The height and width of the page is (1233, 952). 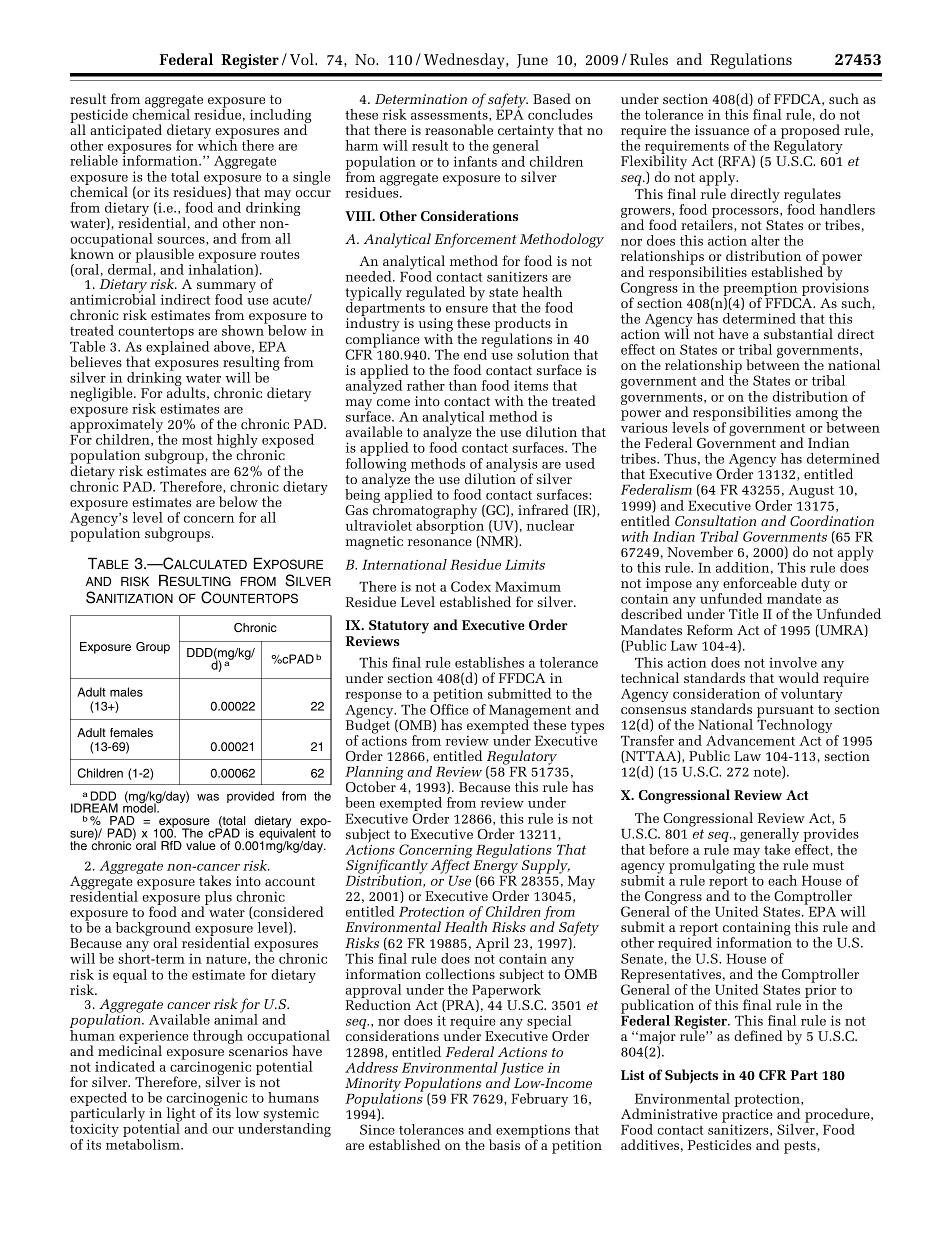 What do you see at coordinates (181, 1115) in the page?
I see `light` at bounding box center [181, 1115].
